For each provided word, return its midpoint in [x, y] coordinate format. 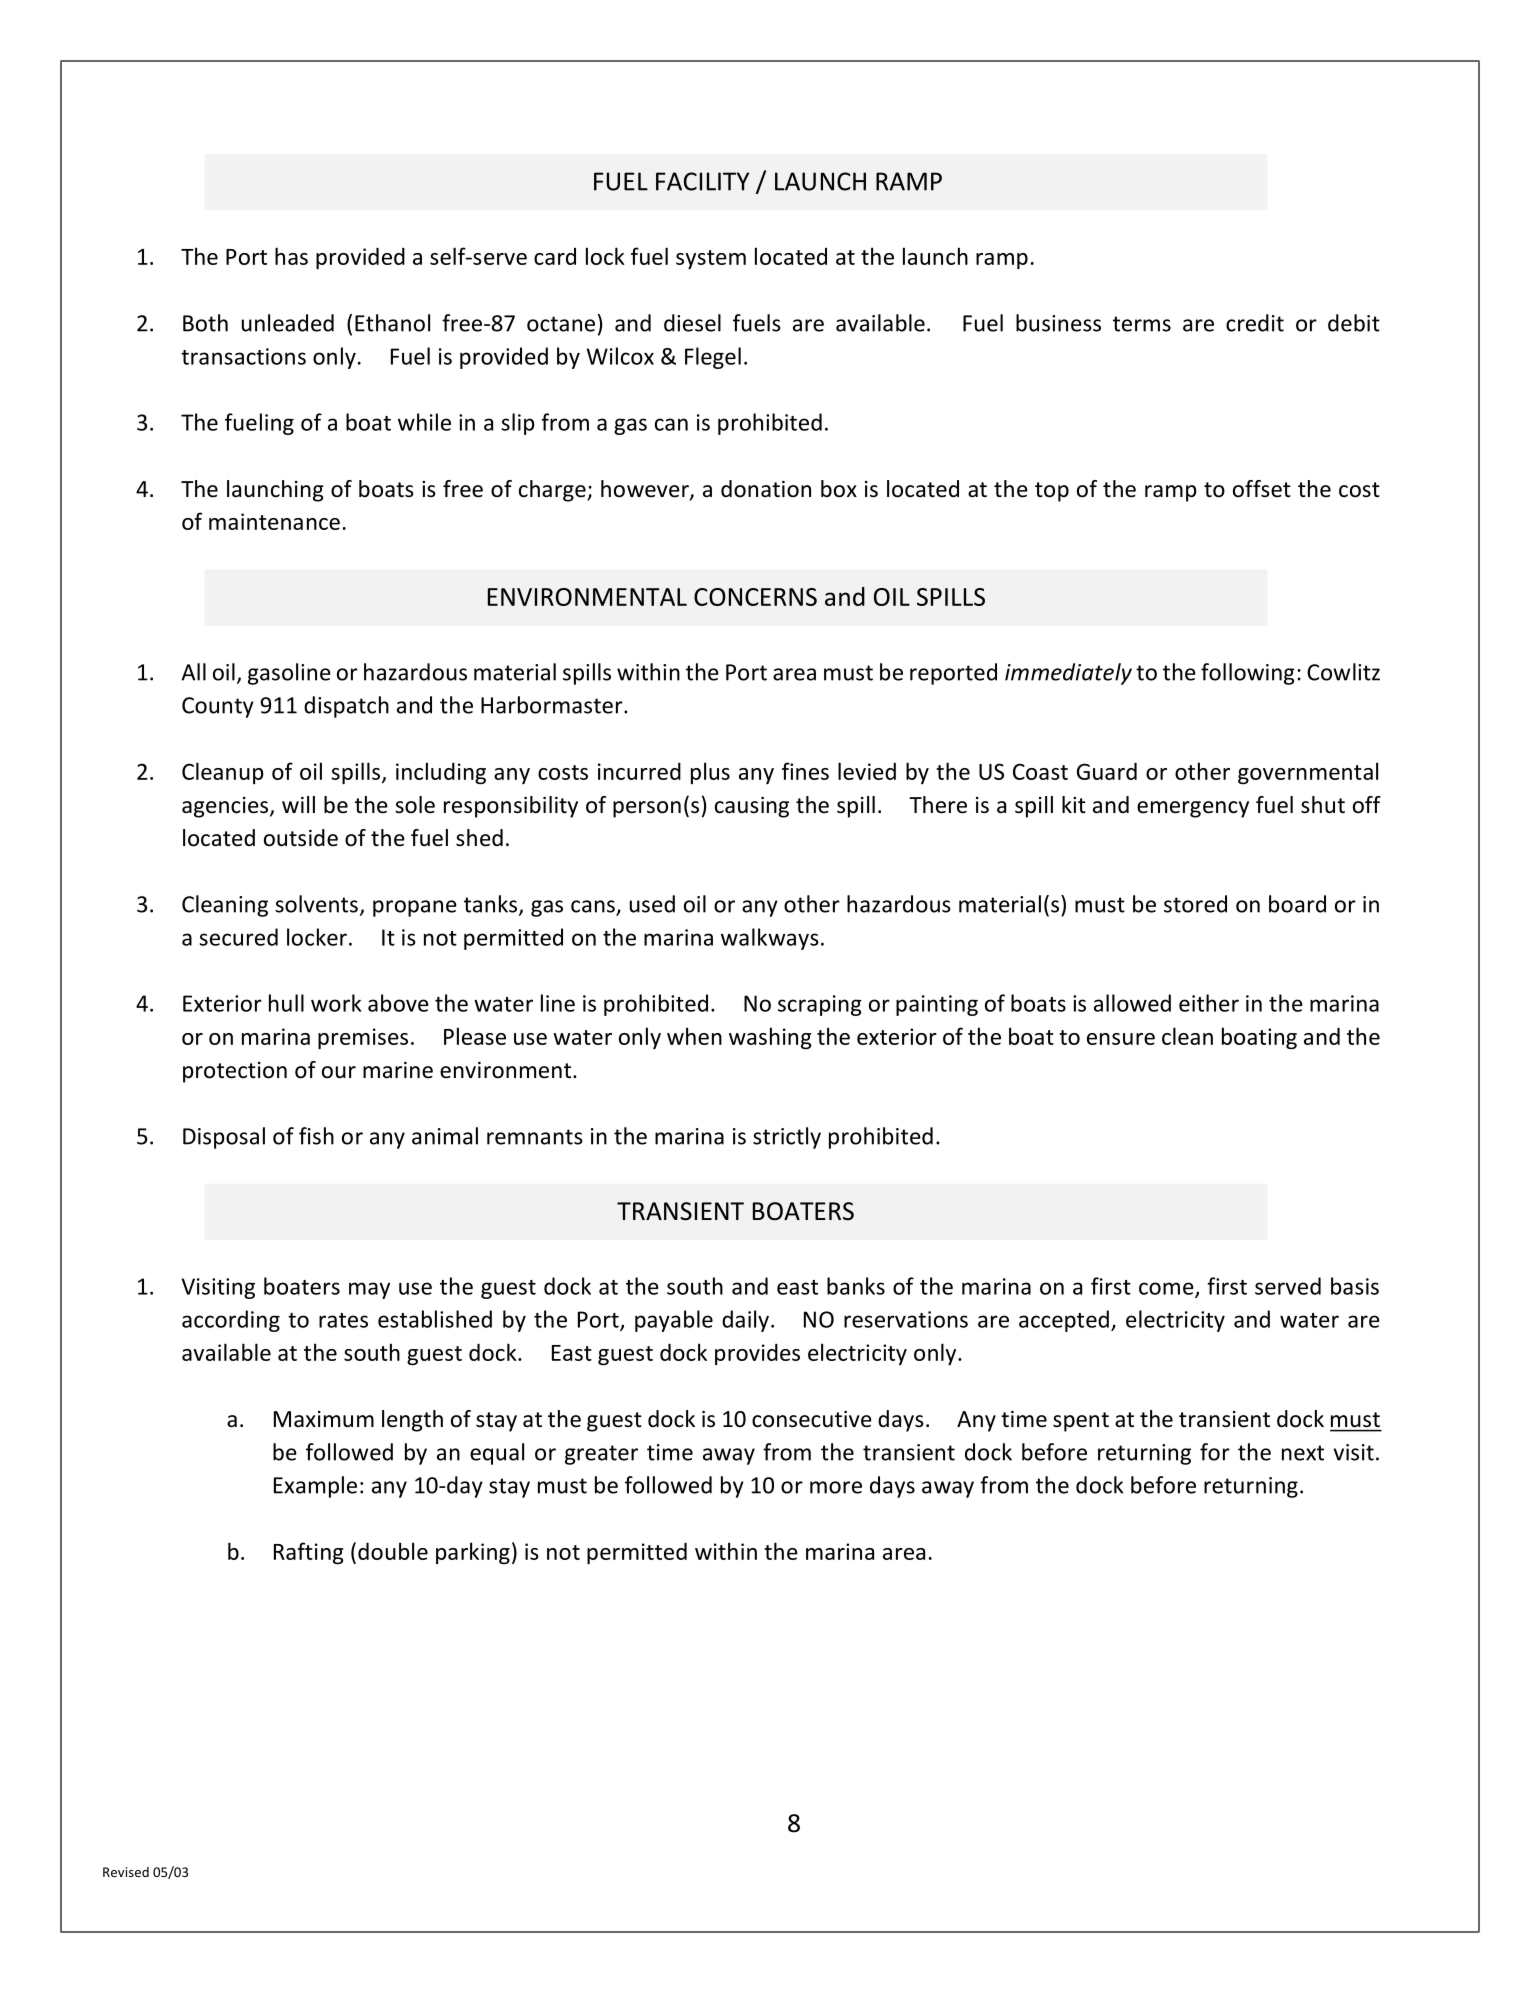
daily [745, 1321]
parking [473, 1553]
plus [710, 773]
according [231, 1321]
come [1167, 1289]
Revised [126, 1872]
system [711, 259]
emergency [1193, 809]
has [291, 256]
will [298, 804]
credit [1255, 323]
